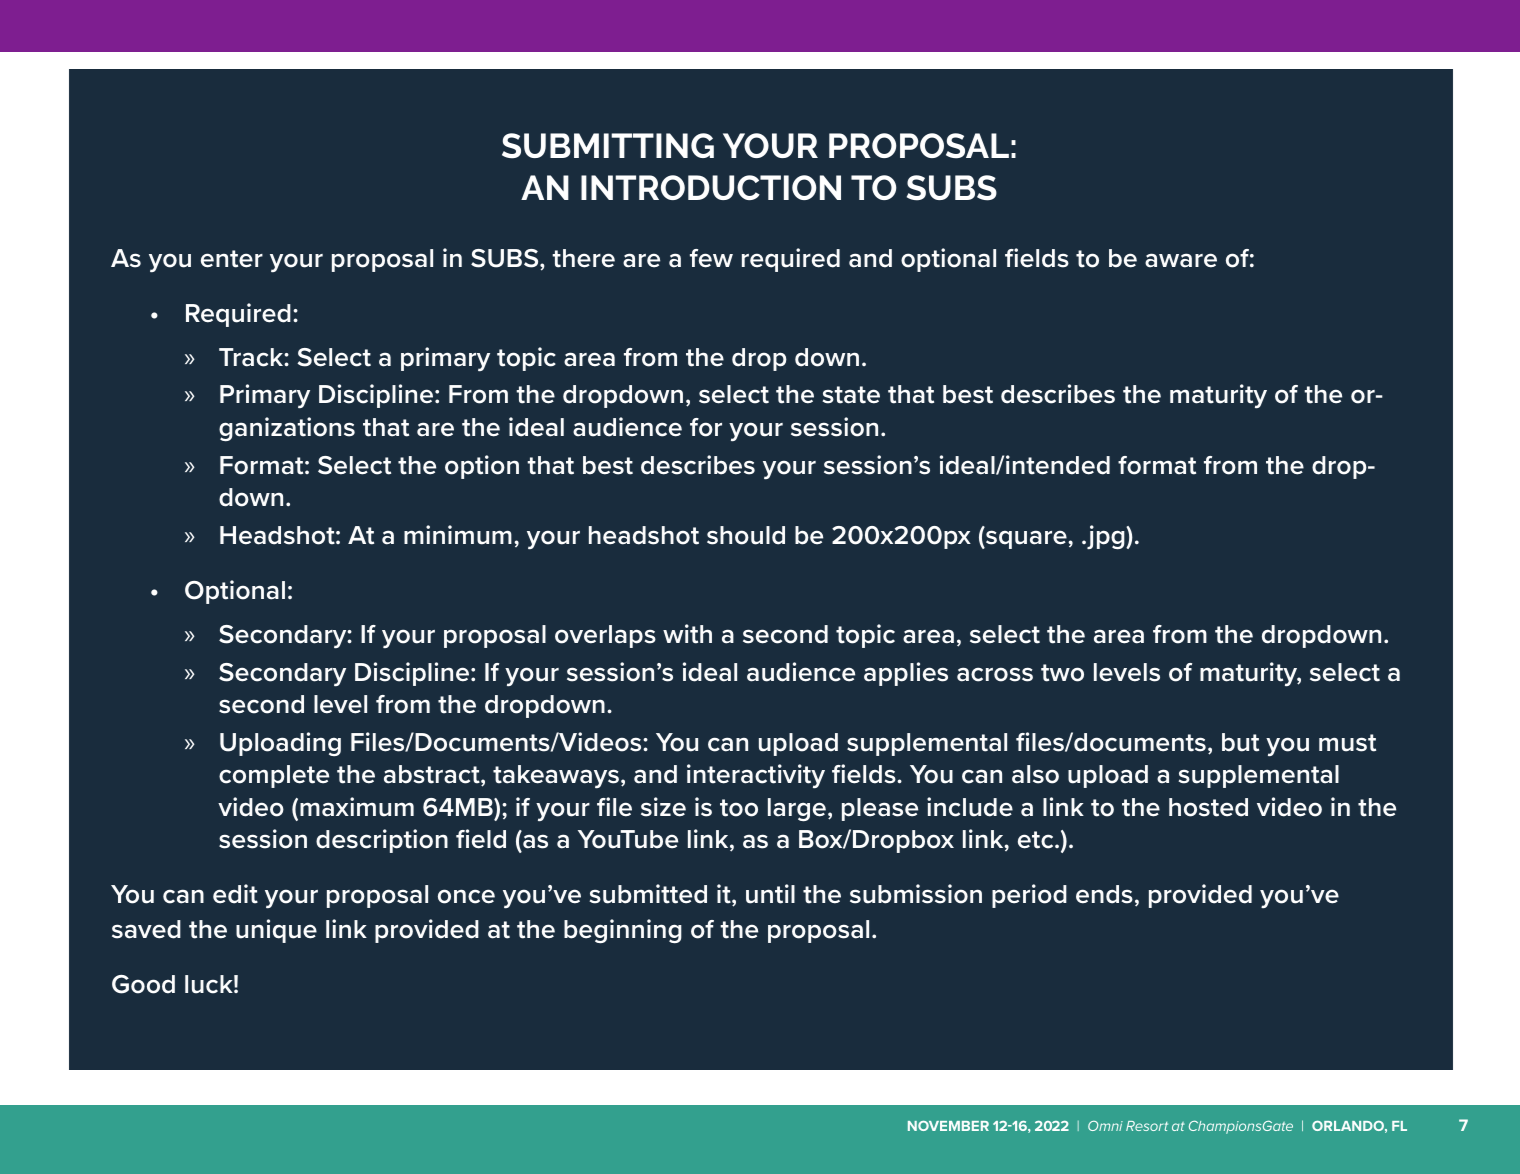 Image resolution: width=1520 pixels, height=1174 pixels. What do you see at coordinates (274, 776) in the screenshot?
I see `complete` at bounding box center [274, 776].
